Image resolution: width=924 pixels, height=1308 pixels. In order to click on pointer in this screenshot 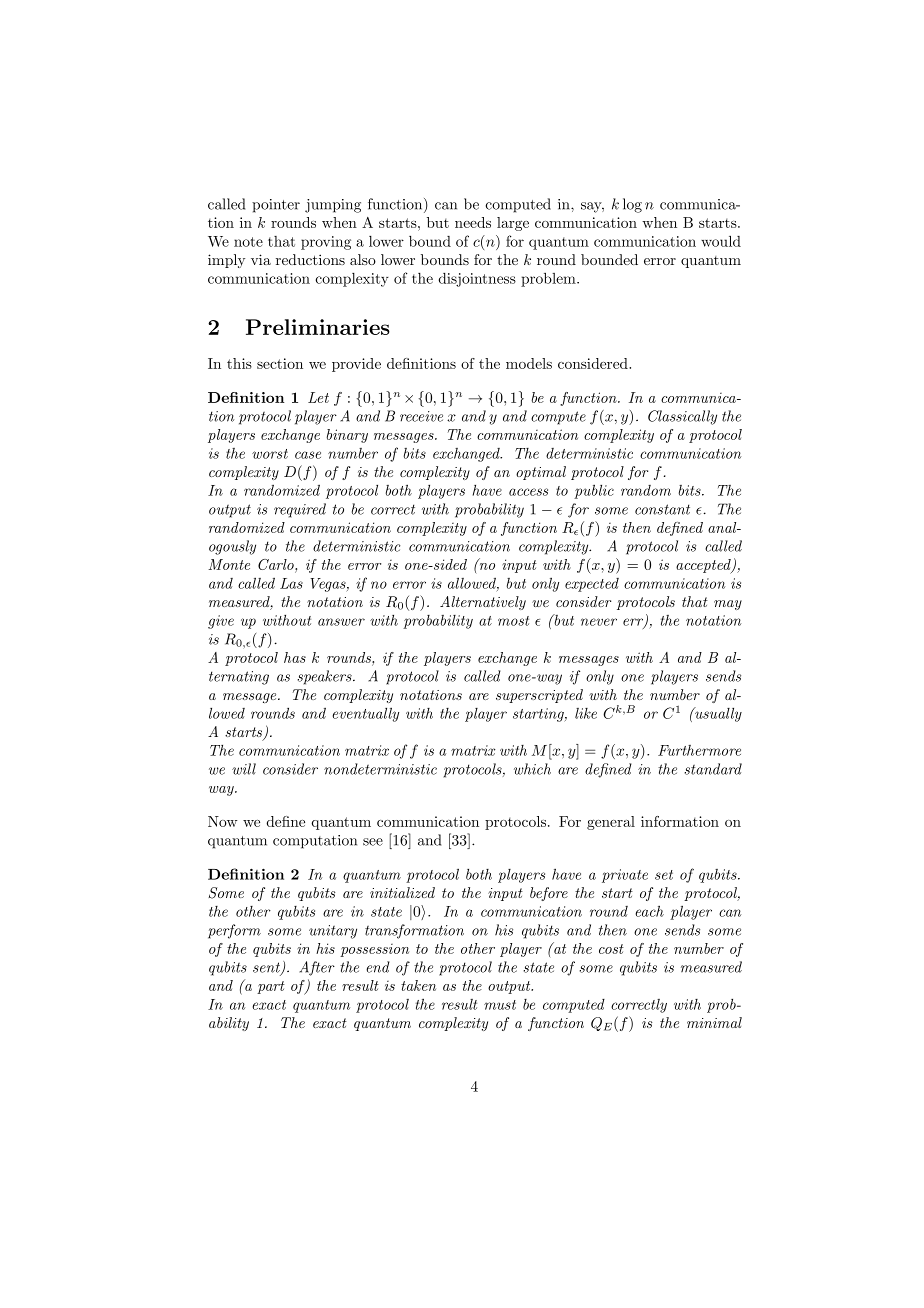, I will do `click(276, 206)`.
